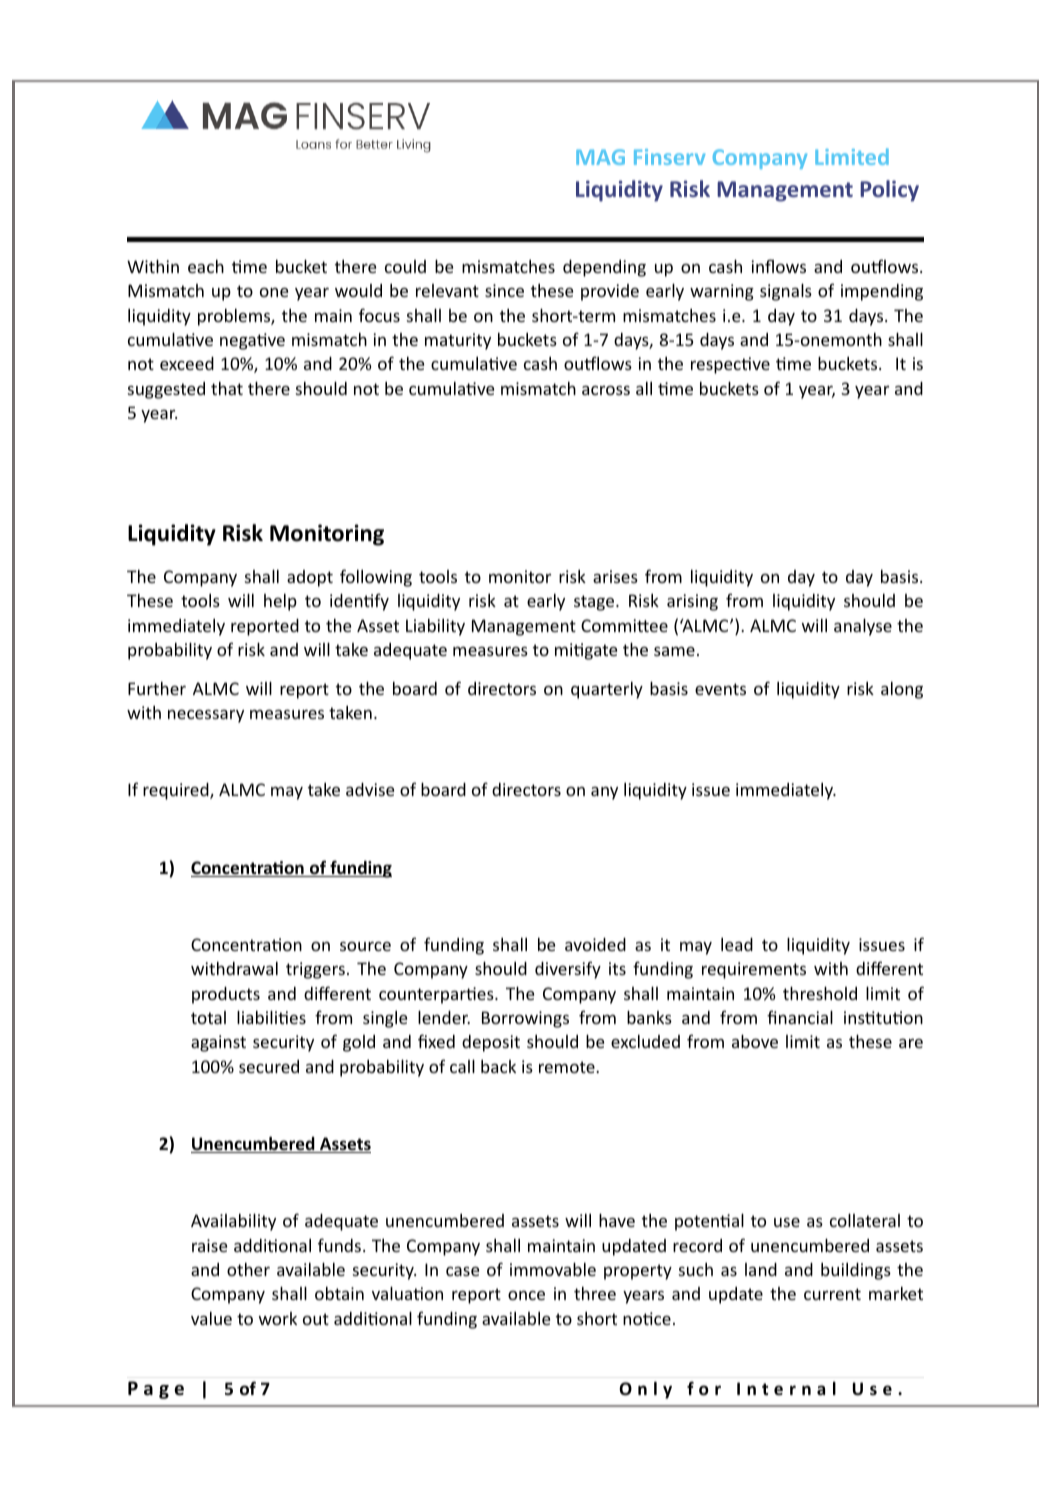 This image has height=1487, width=1051. What do you see at coordinates (607, 690) in the image?
I see `quarterly` at bounding box center [607, 690].
